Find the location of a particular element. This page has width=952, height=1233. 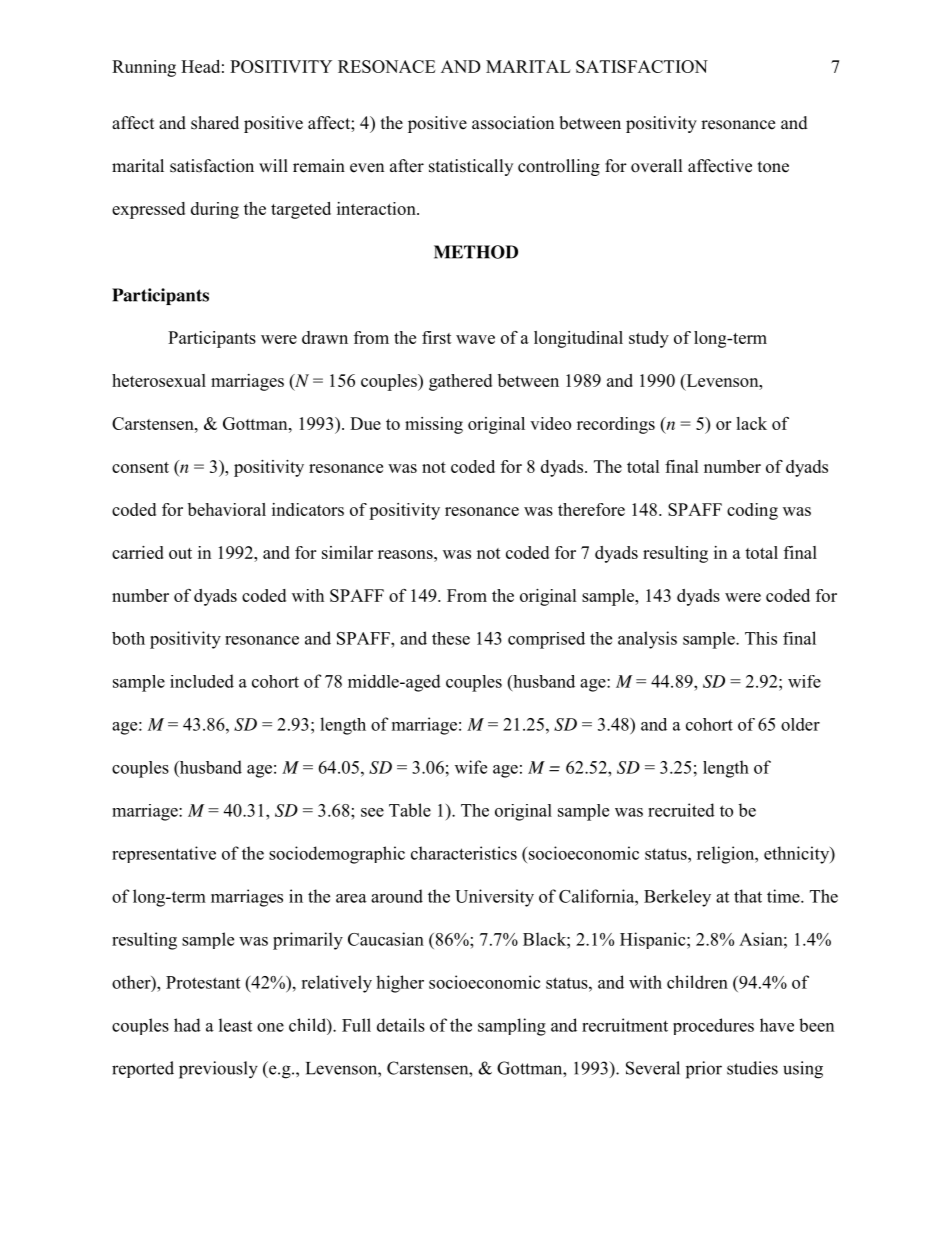

included is located at coordinates (202, 681).
